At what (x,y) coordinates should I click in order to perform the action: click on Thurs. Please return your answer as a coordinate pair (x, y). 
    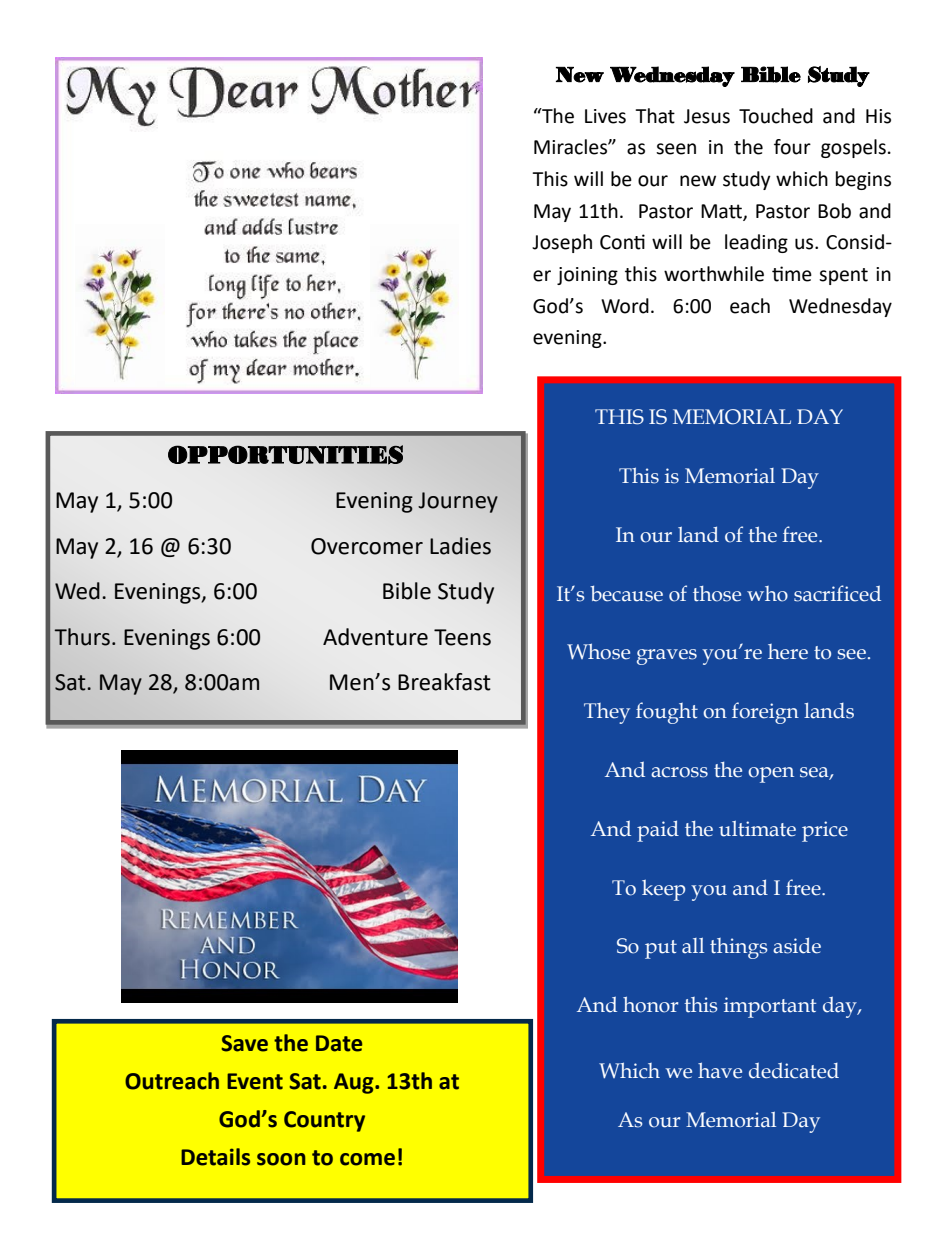
    Looking at the image, I should click on (82, 637).
